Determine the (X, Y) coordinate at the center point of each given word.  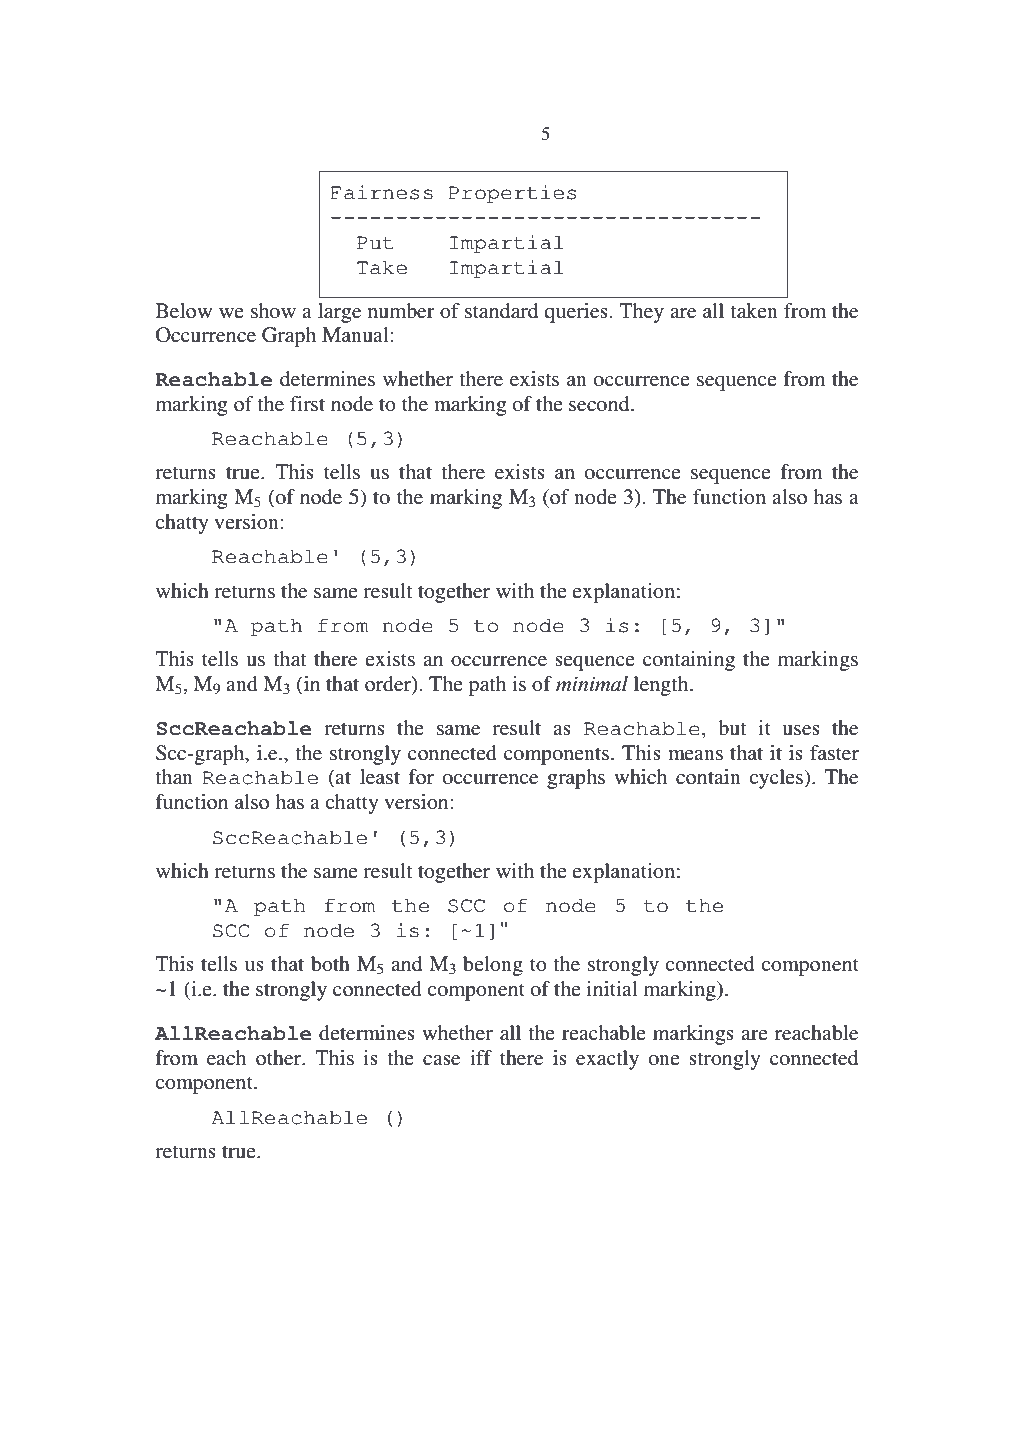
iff (481, 1057)
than (174, 776)
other (280, 1058)
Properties (512, 194)
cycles (777, 779)
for (421, 776)
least (380, 777)
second (600, 404)
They (641, 313)
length (662, 686)
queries (576, 313)
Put (375, 243)
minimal (592, 684)
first (307, 404)
